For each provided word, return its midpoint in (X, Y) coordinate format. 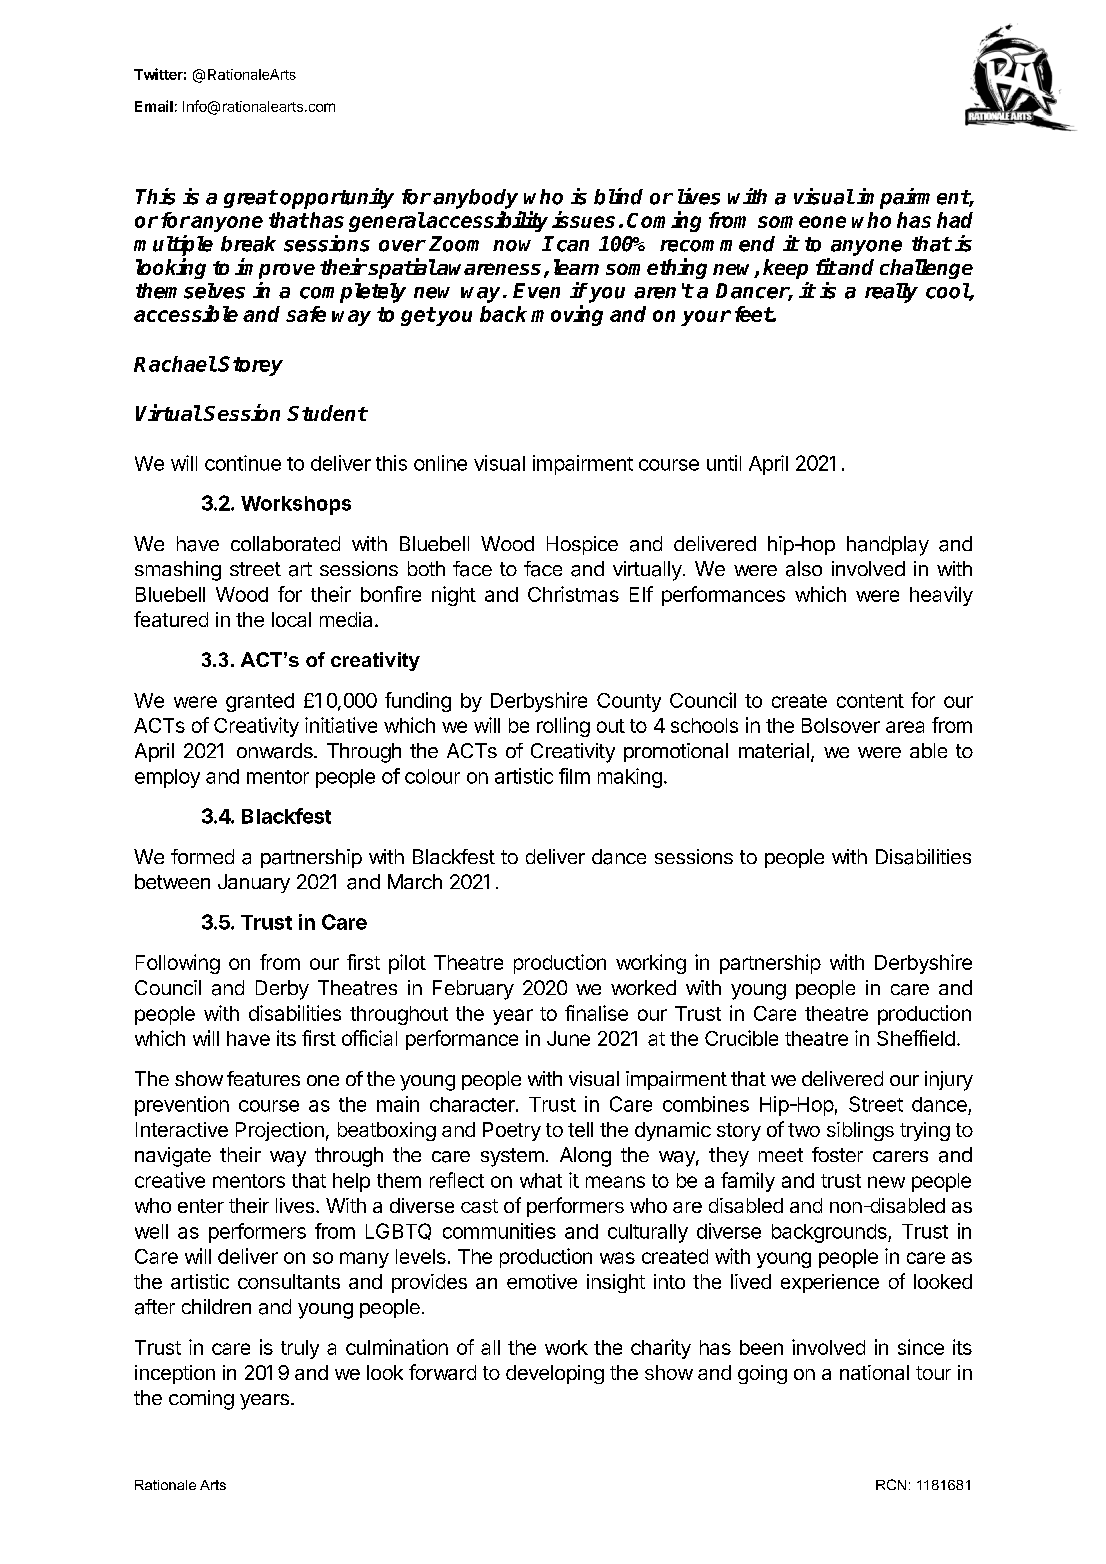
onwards (276, 751)
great (250, 199)
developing (555, 1374)
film (574, 776)
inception (175, 1374)
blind (618, 196)
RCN (891, 1484)
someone (802, 222)
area (905, 727)
